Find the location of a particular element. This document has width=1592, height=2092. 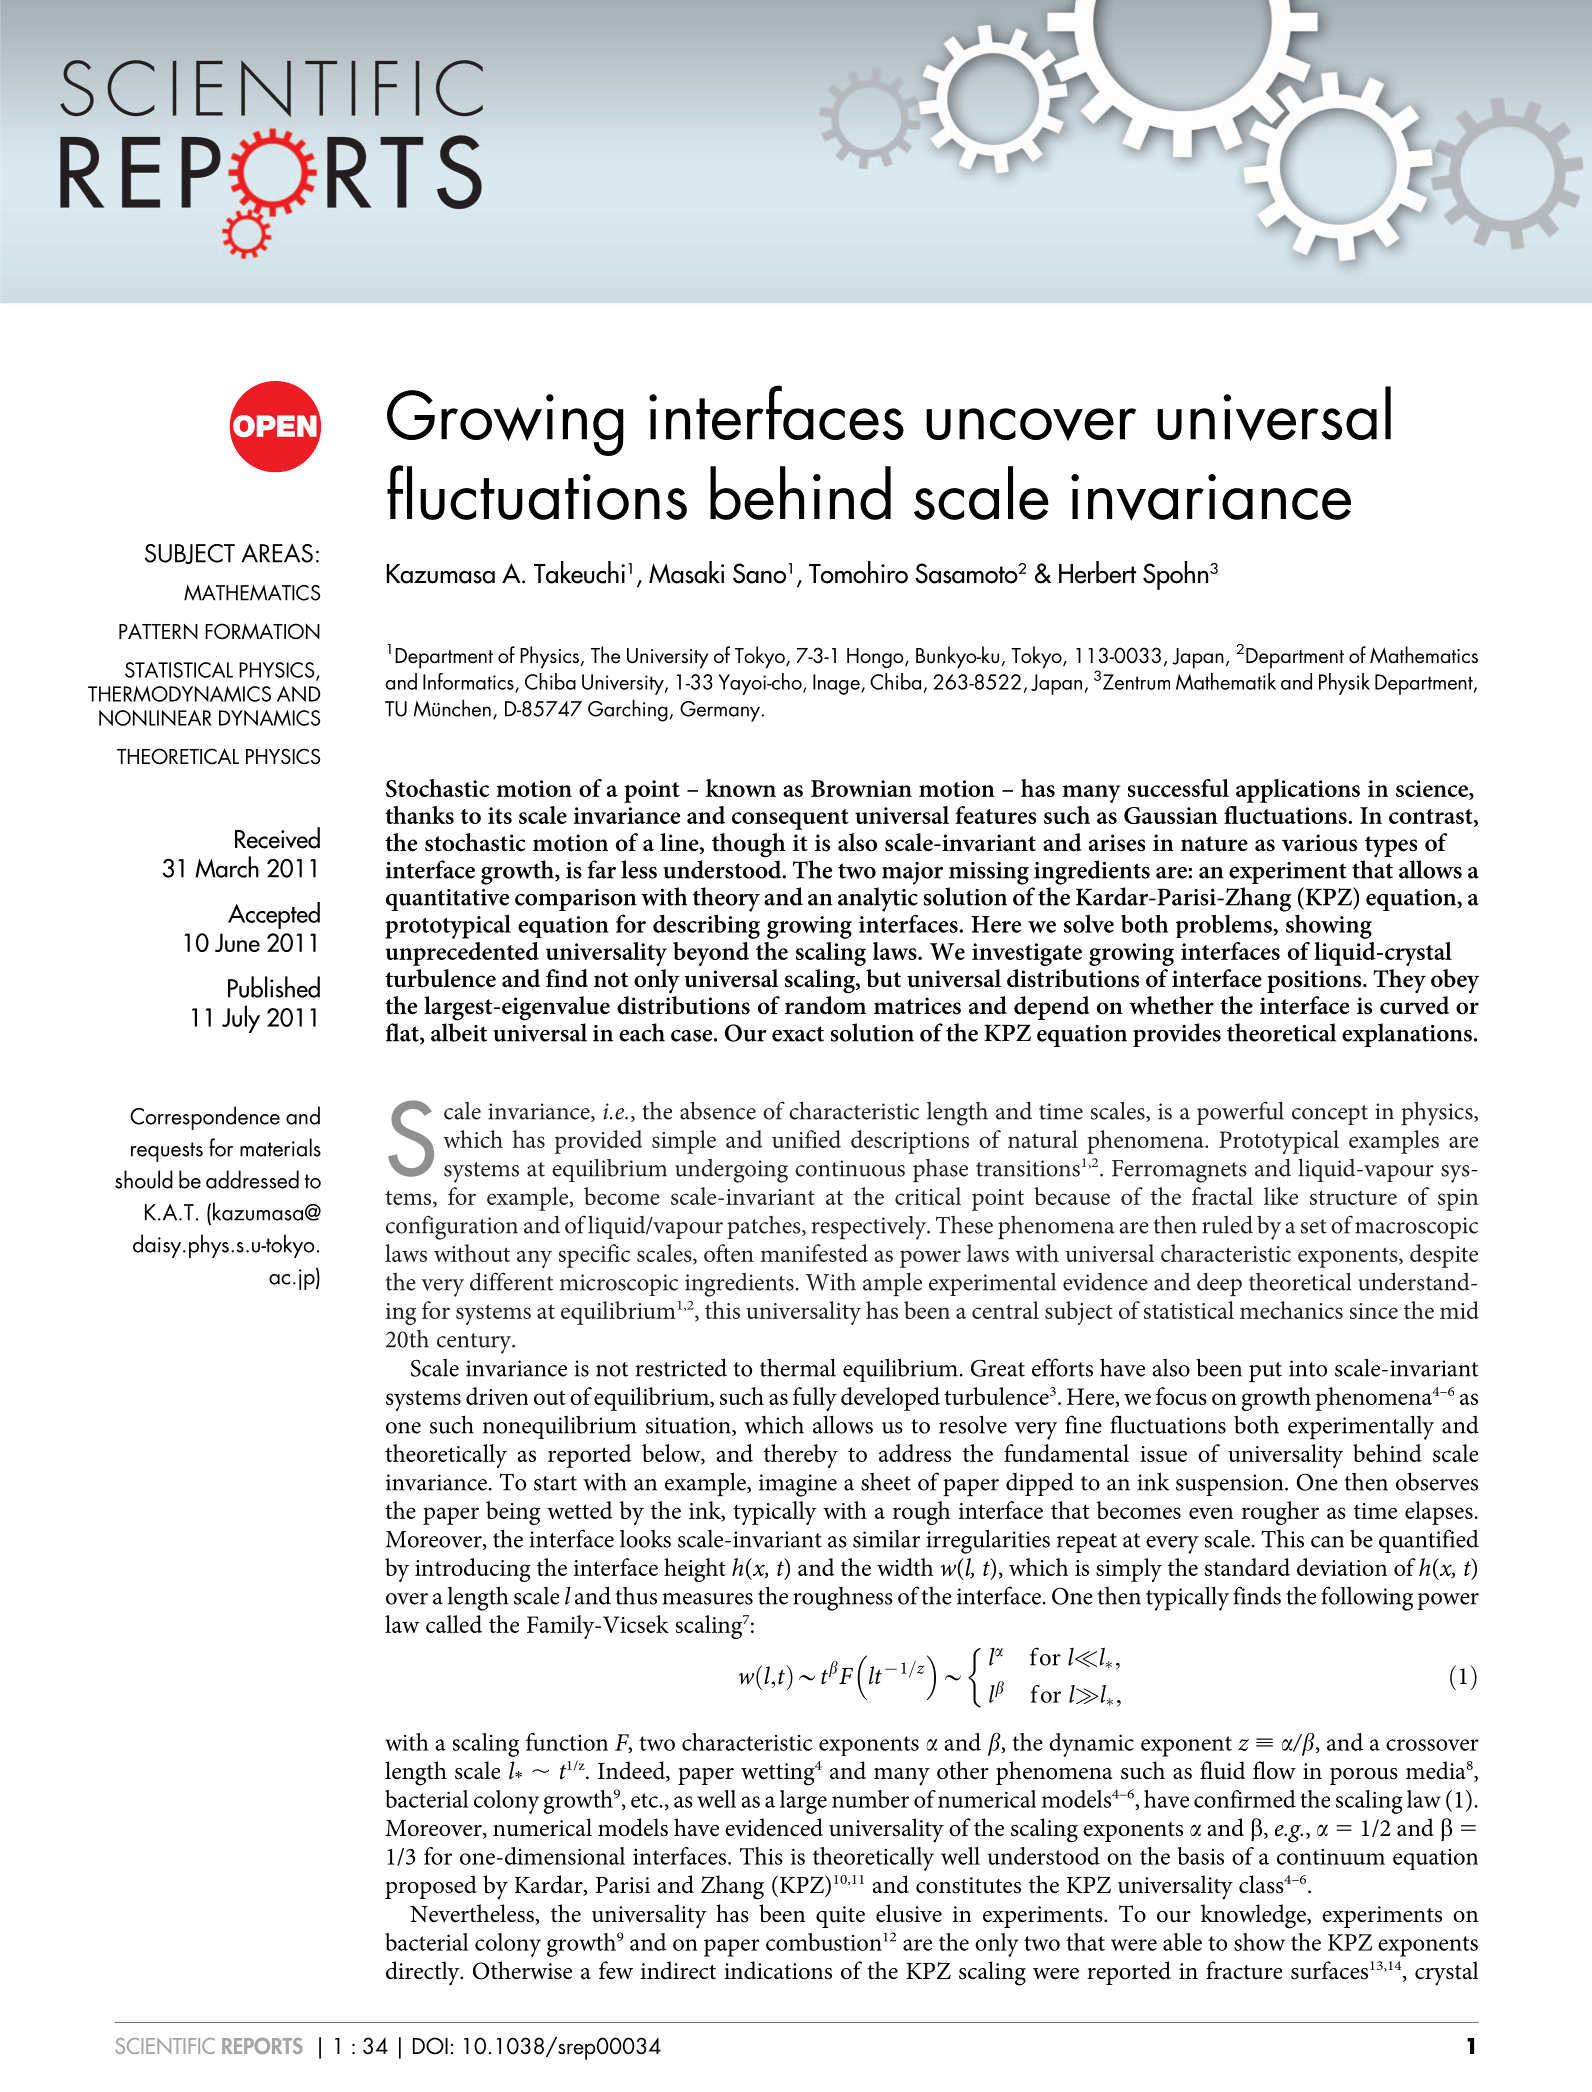

mechanics is located at coordinates (1291, 1310).
